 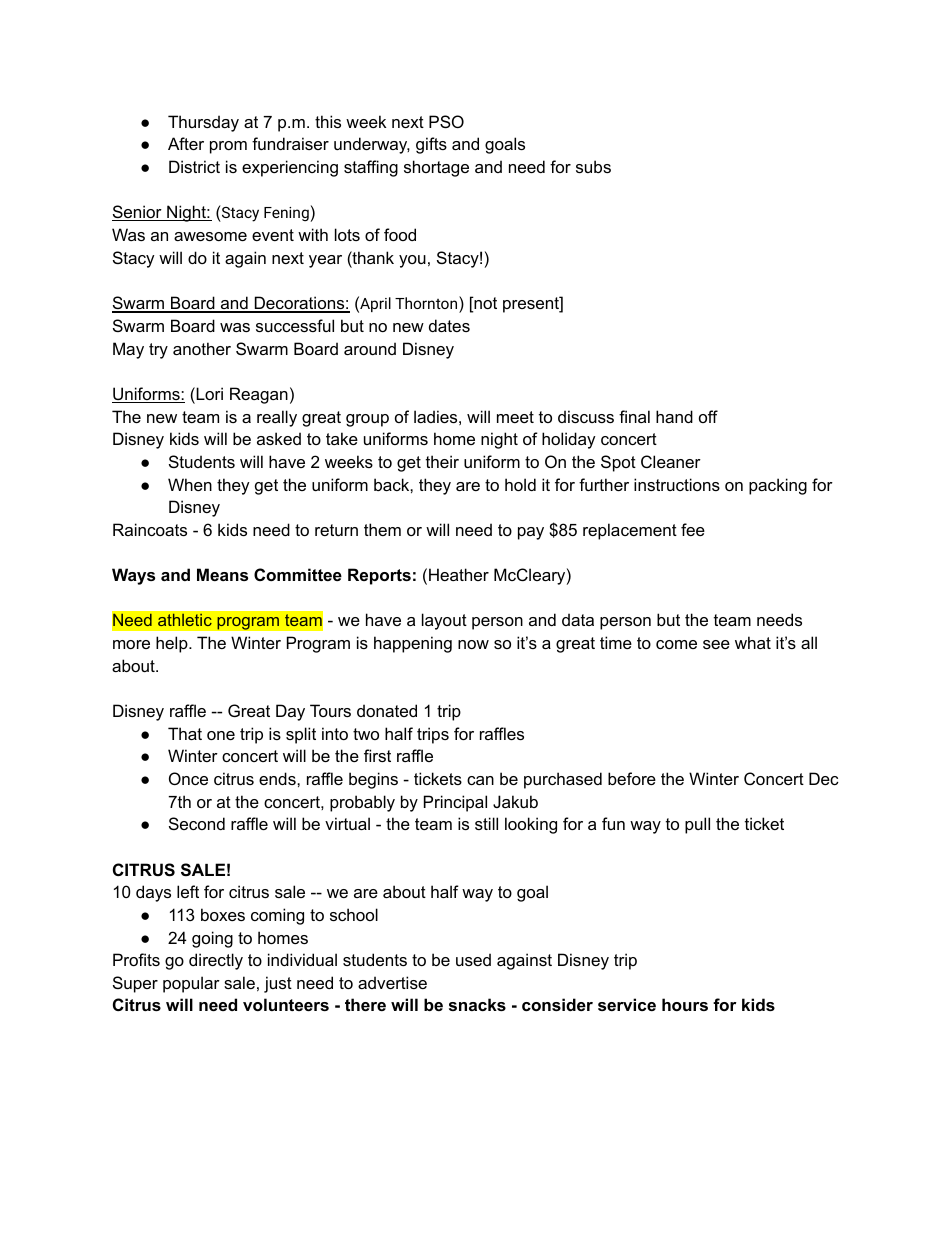 I want to click on fee, so click(x=693, y=529).
